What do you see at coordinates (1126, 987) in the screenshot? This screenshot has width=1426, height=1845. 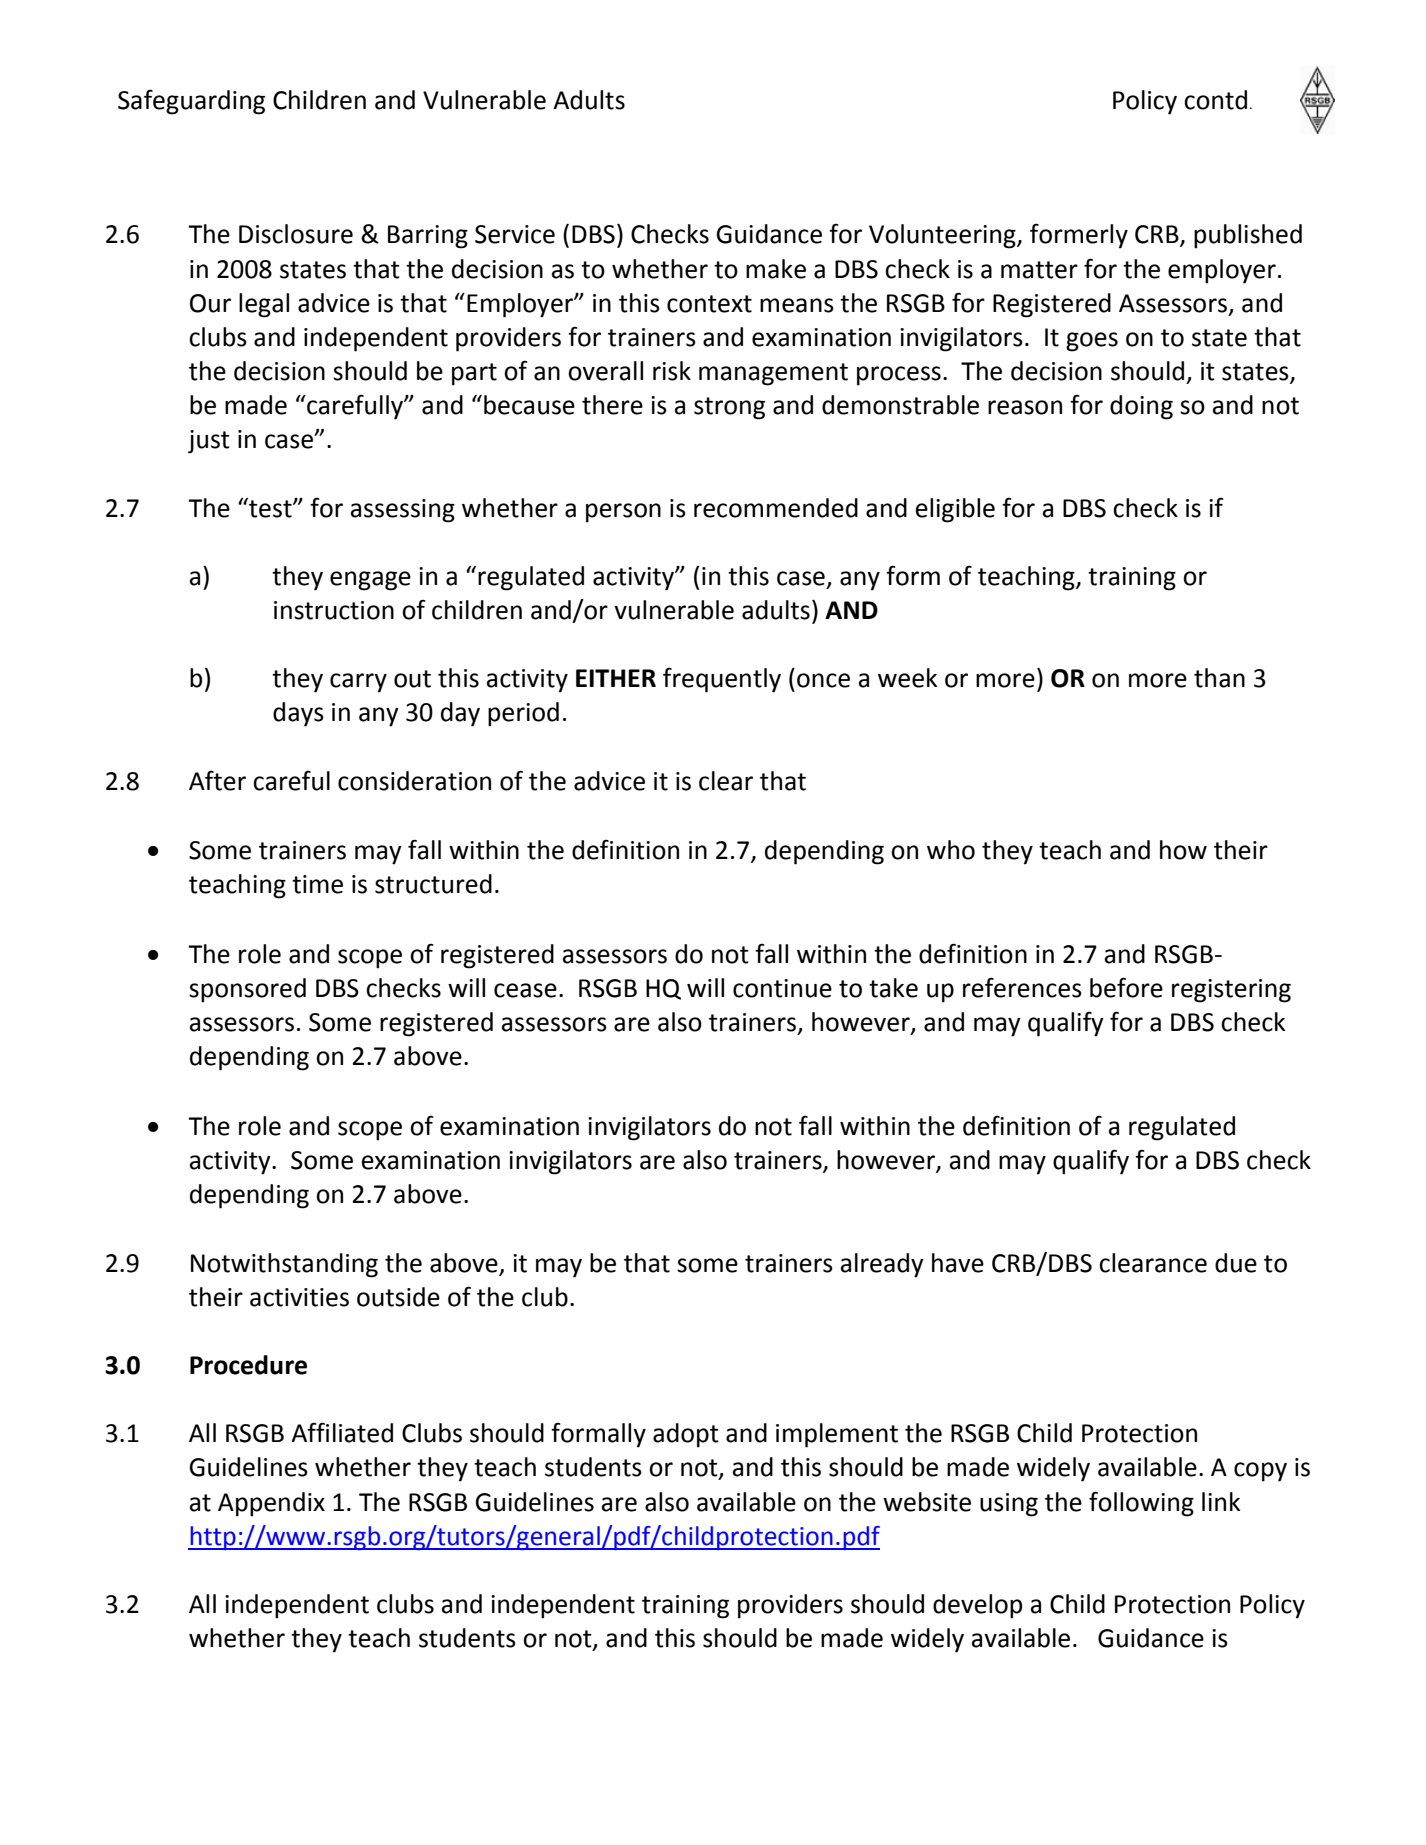 I see `before` at bounding box center [1126, 987].
